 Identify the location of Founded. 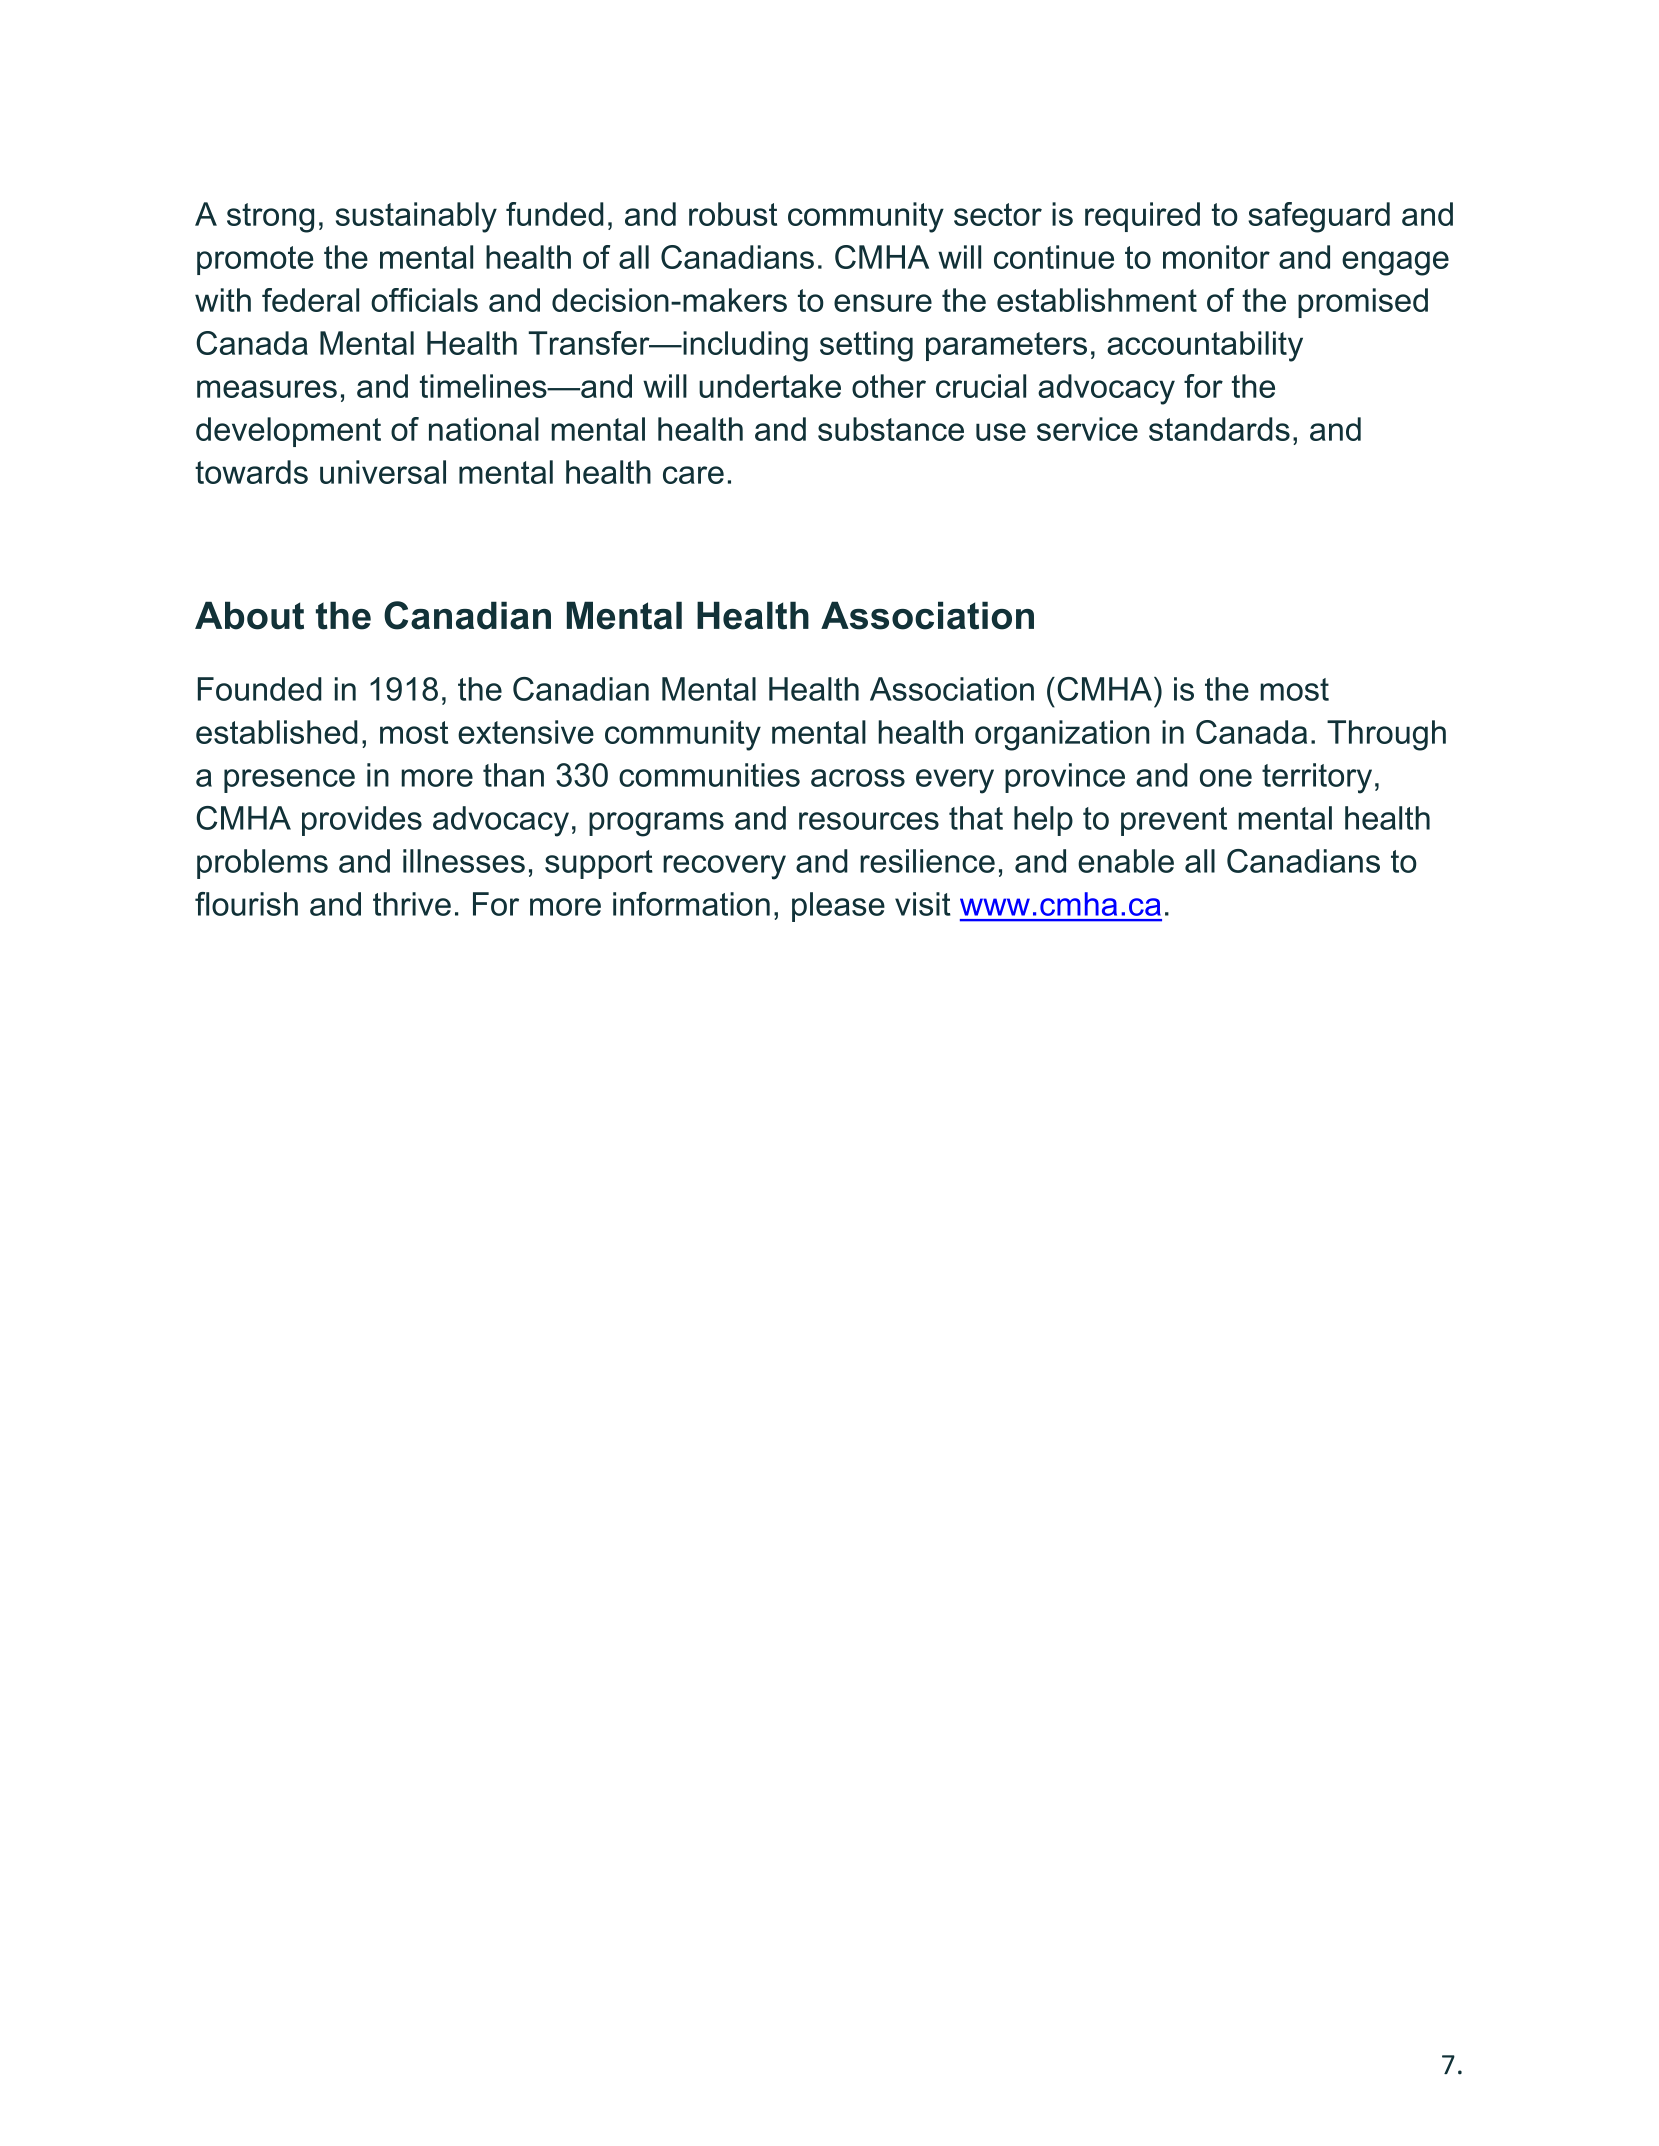
(260, 689).
